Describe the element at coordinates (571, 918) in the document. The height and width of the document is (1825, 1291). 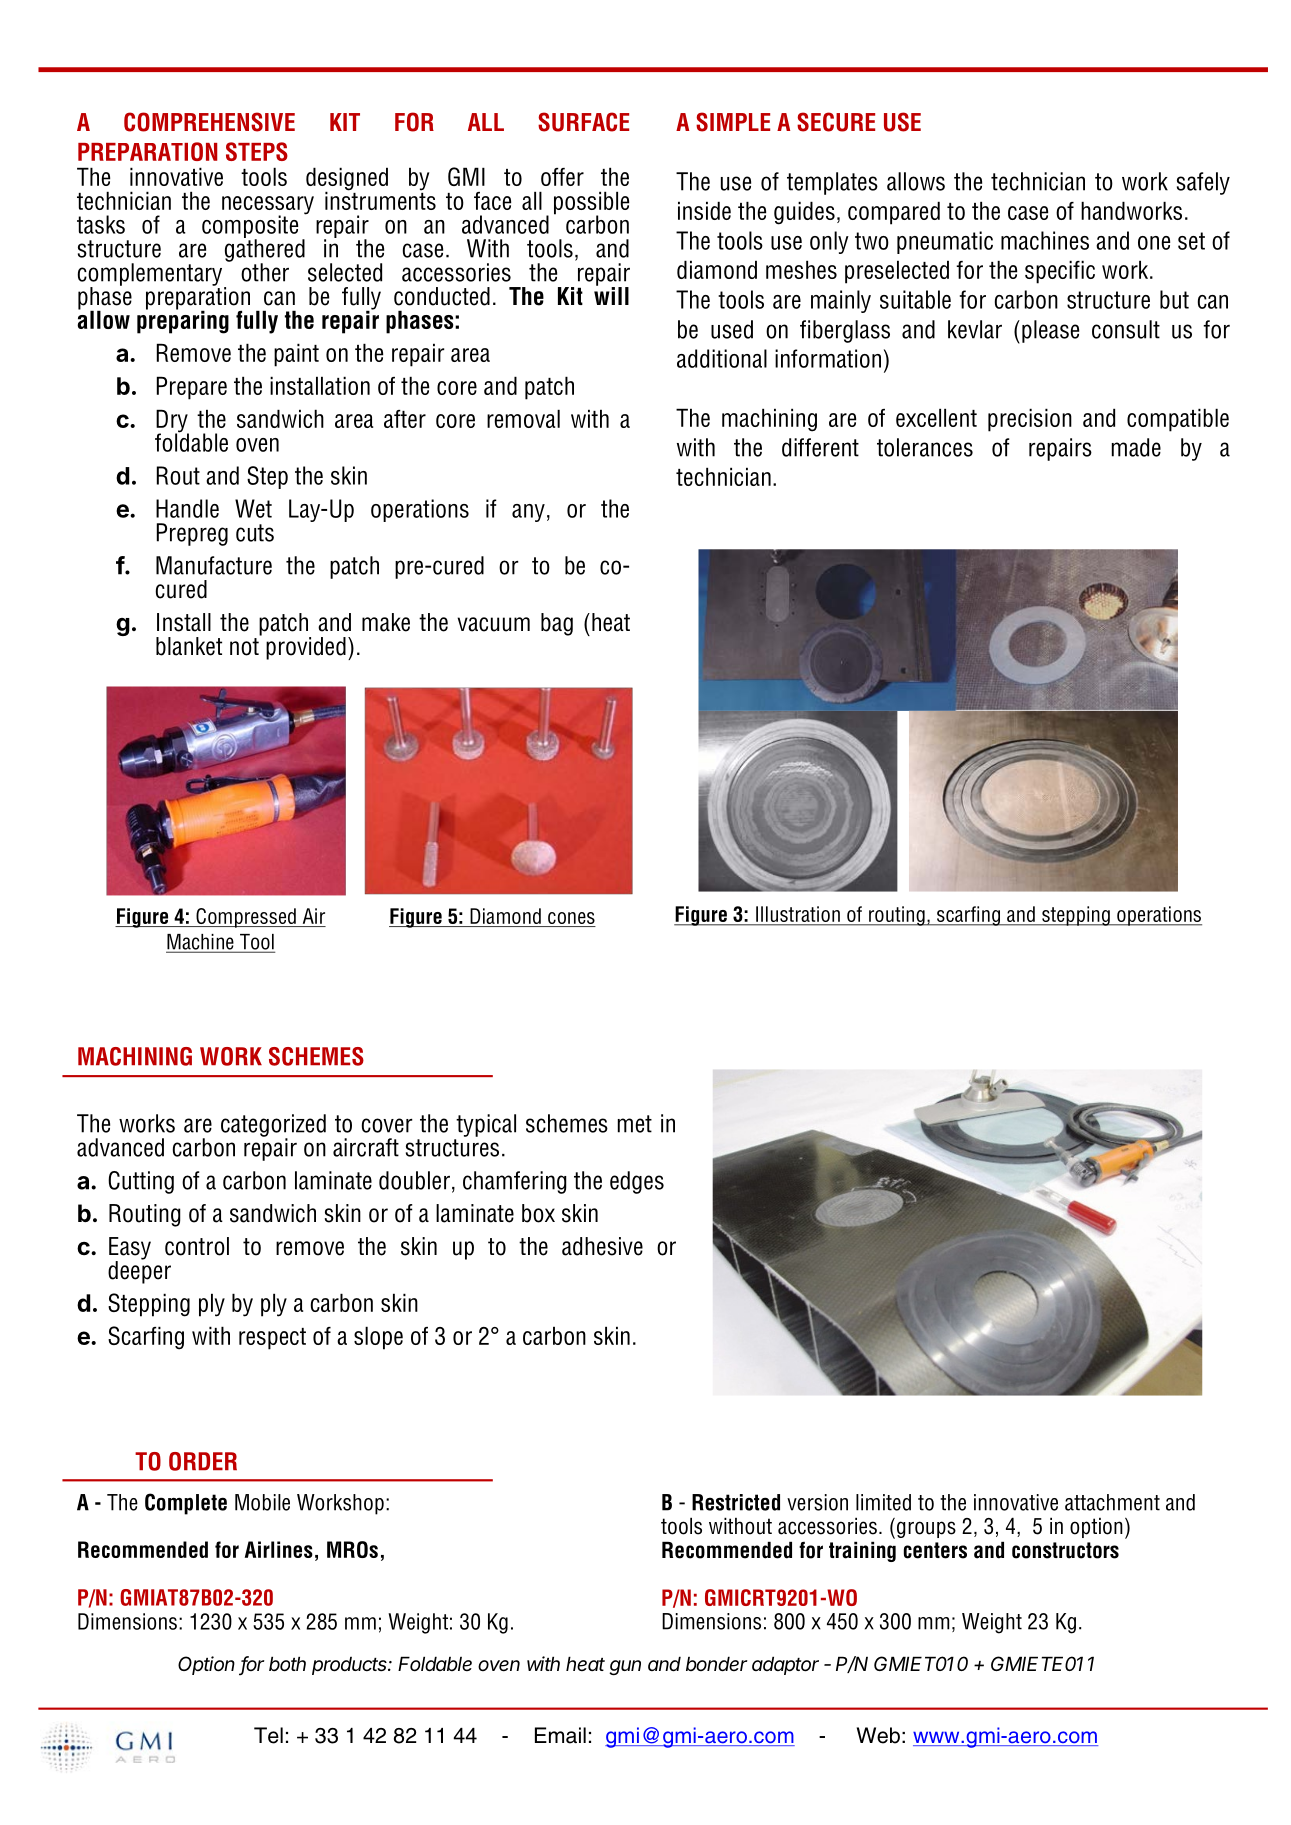
I see `cones` at that location.
